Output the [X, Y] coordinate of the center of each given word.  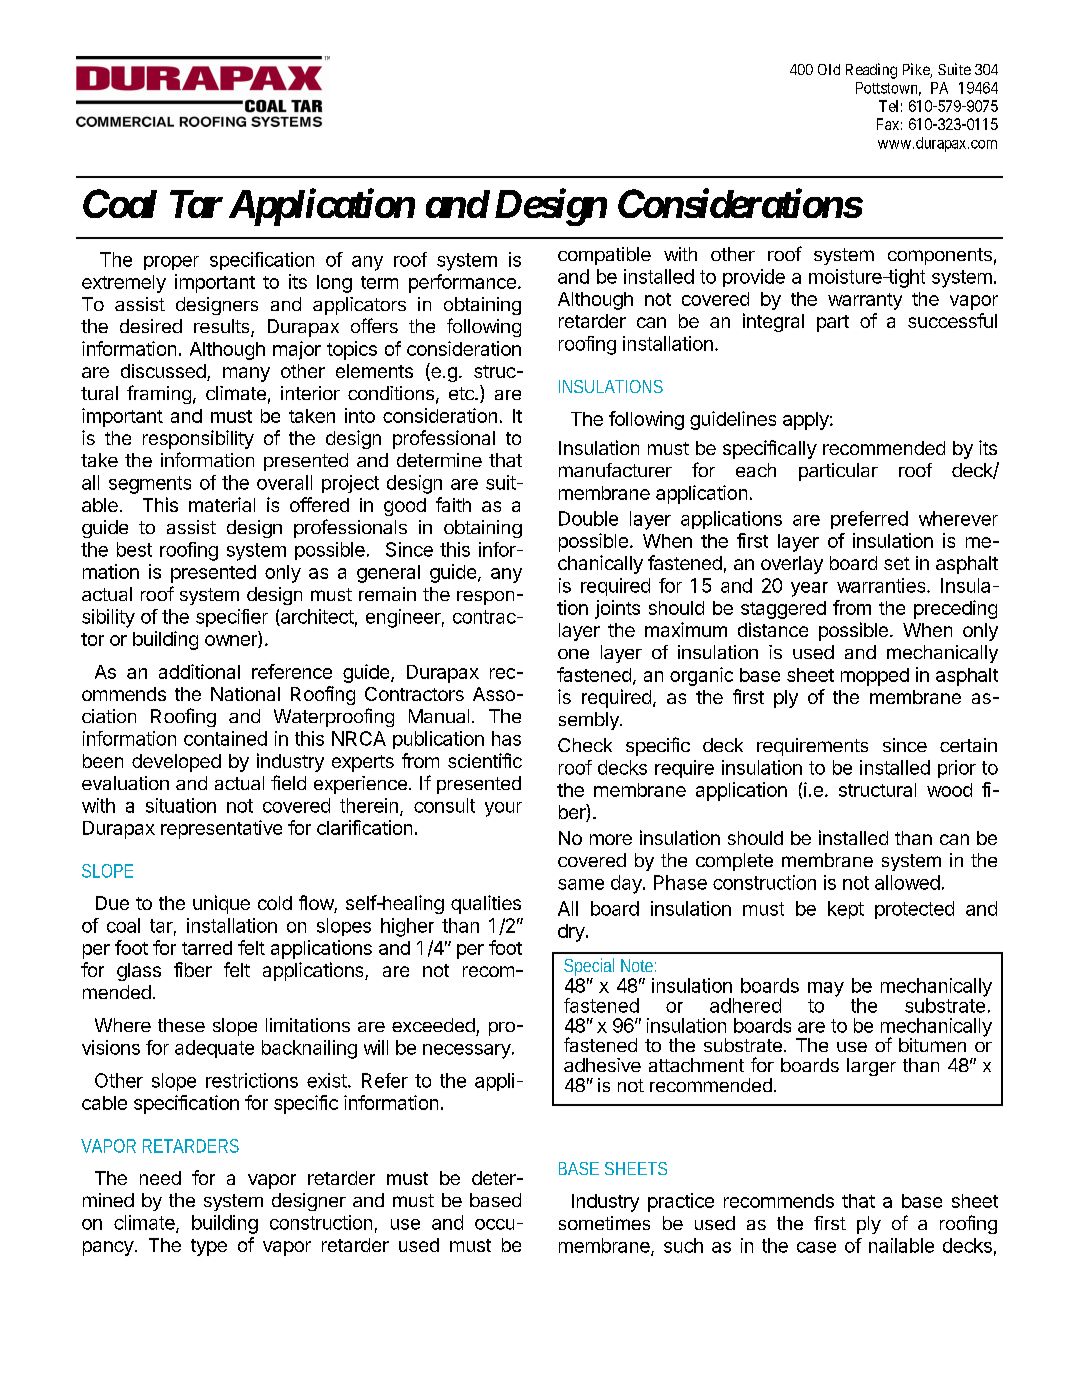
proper [171, 263]
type [209, 1247]
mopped [875, 677]
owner [232, 641]
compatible [604, 256]
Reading [871, 71]
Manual [439, 716]
